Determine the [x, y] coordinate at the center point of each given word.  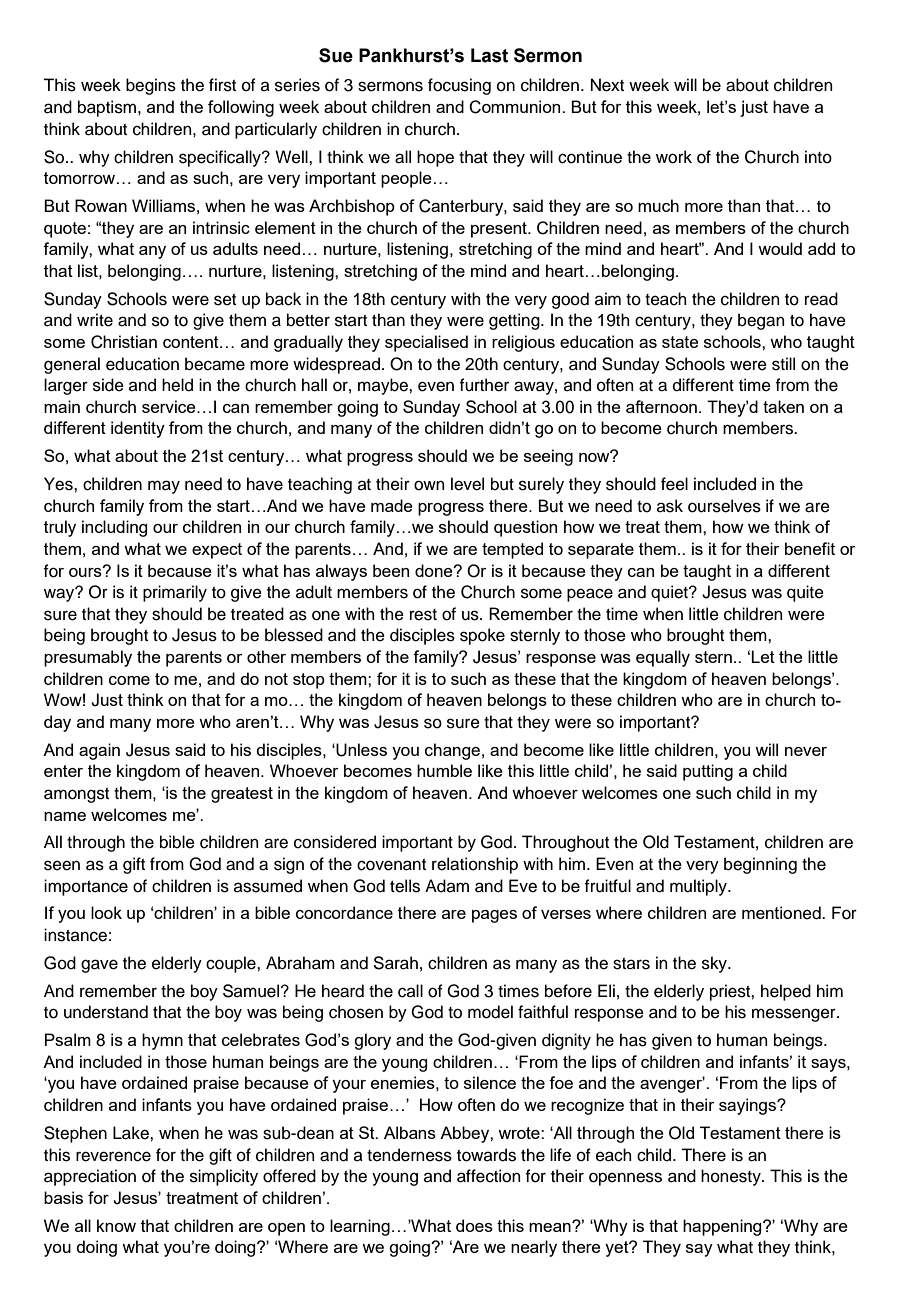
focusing [459, 86]
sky [715, 964]
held [177, 385]
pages [494, 916]
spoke [482, 636]
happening [723, 1227]
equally [663, 658]
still [783, 364]
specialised [426, 343]
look [106, 912]
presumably [88, 658]
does [474, 1225]
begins [151, 86]
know [116, 1225]
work [674, 157]
